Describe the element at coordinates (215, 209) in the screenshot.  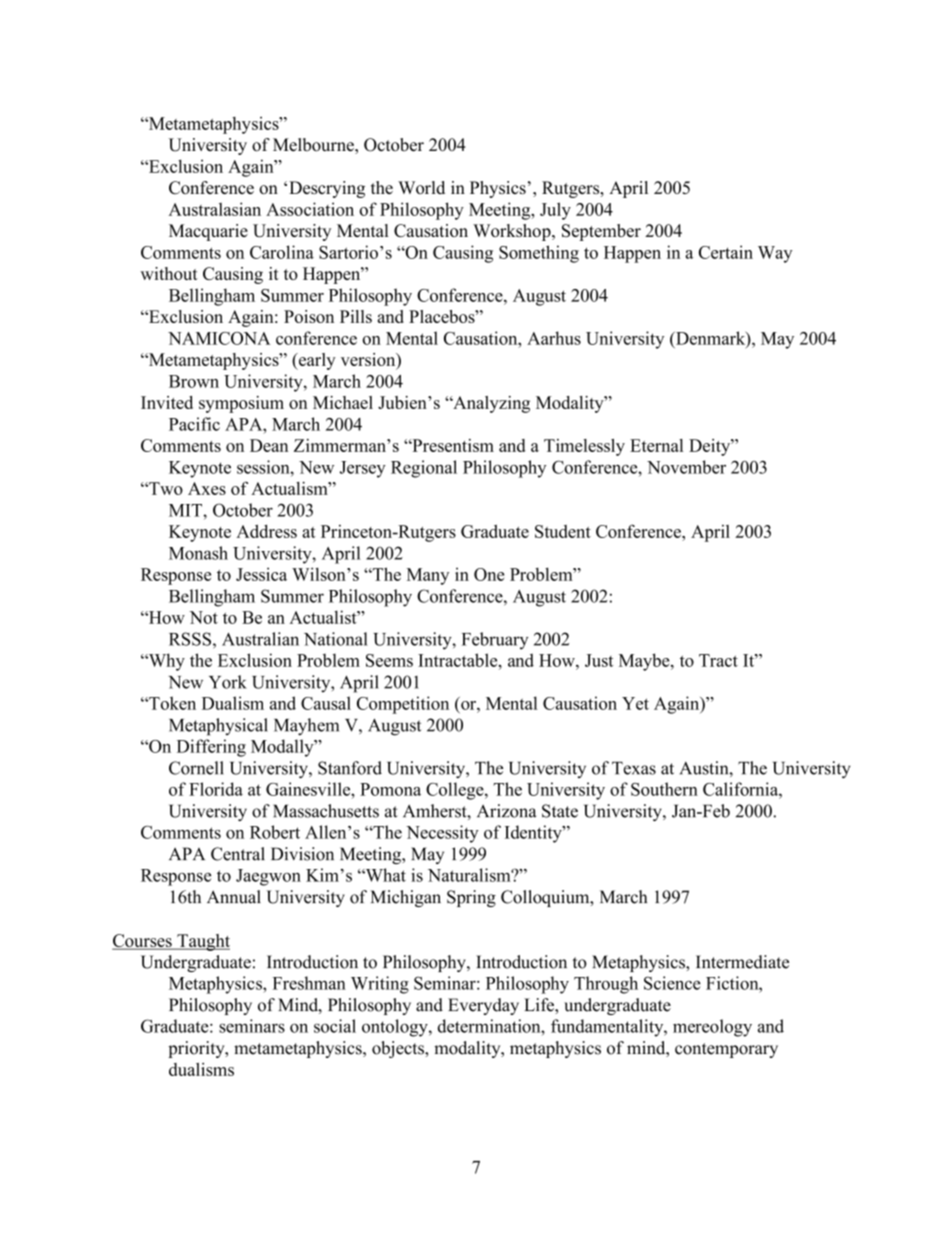
I see `Australasian` at that location.
